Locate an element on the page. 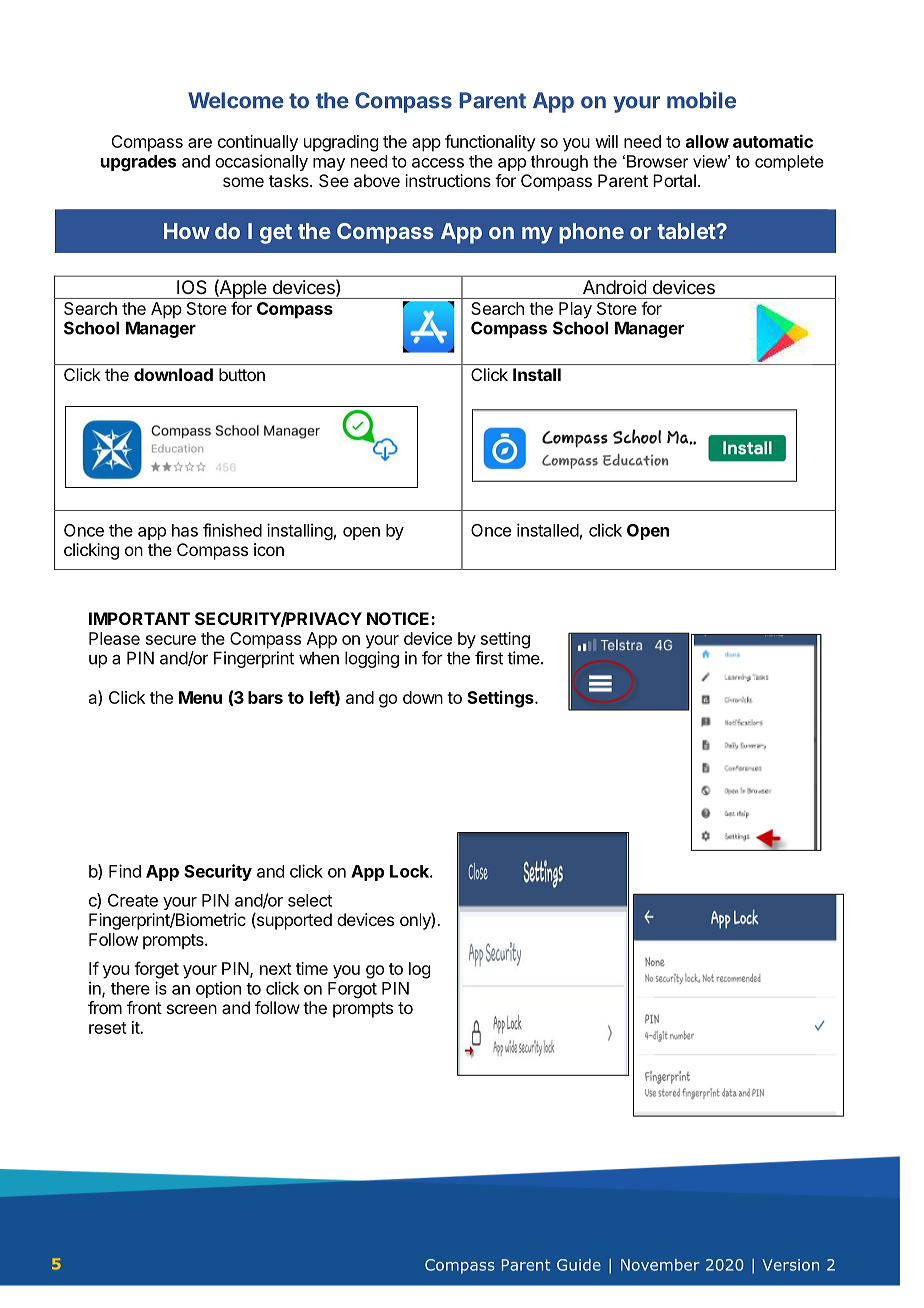 This page has height=1308, width=924. first is located at coordinates (489, 658).
